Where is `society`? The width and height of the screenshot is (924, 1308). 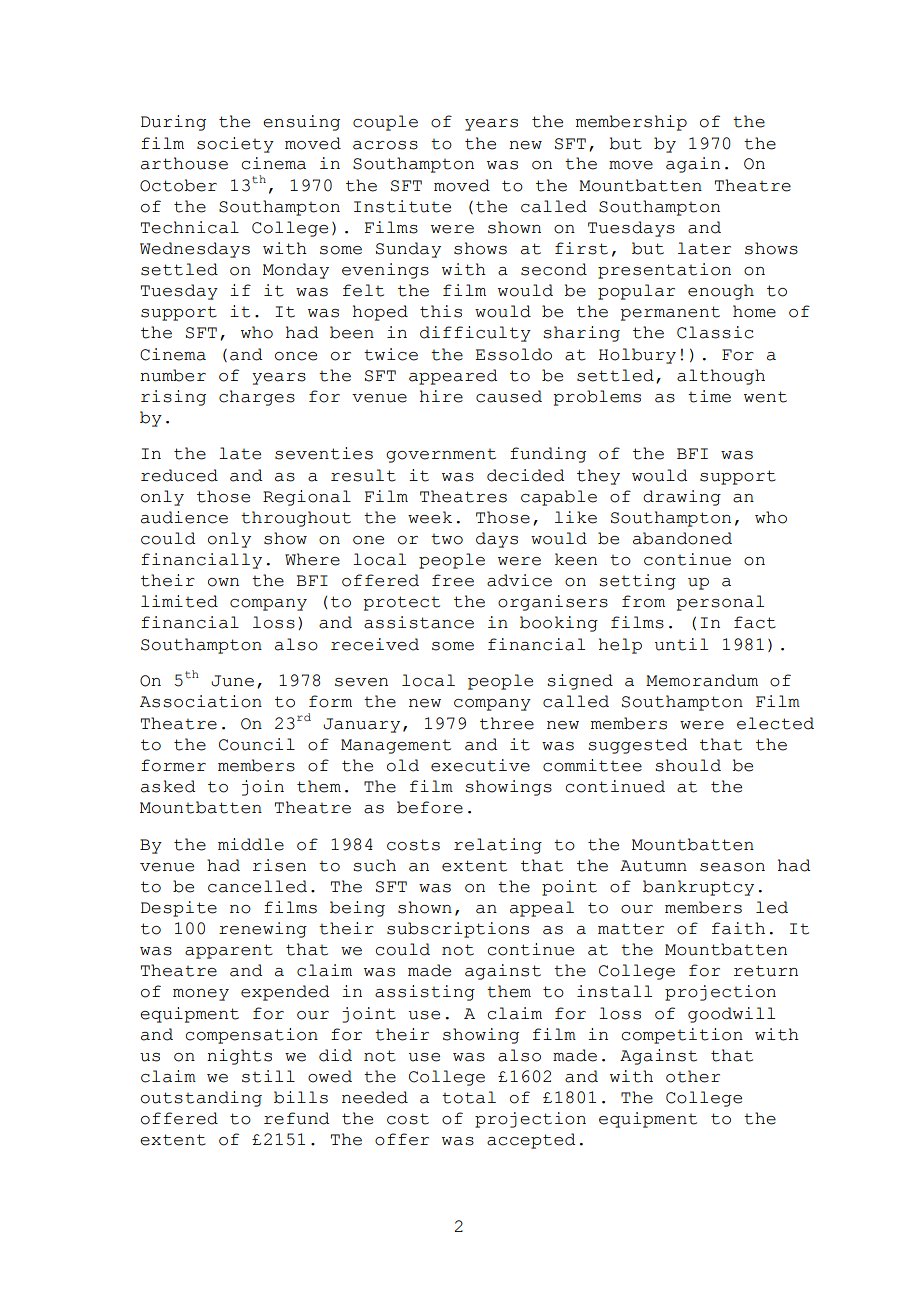
society is located at coordinates (235, 145).
